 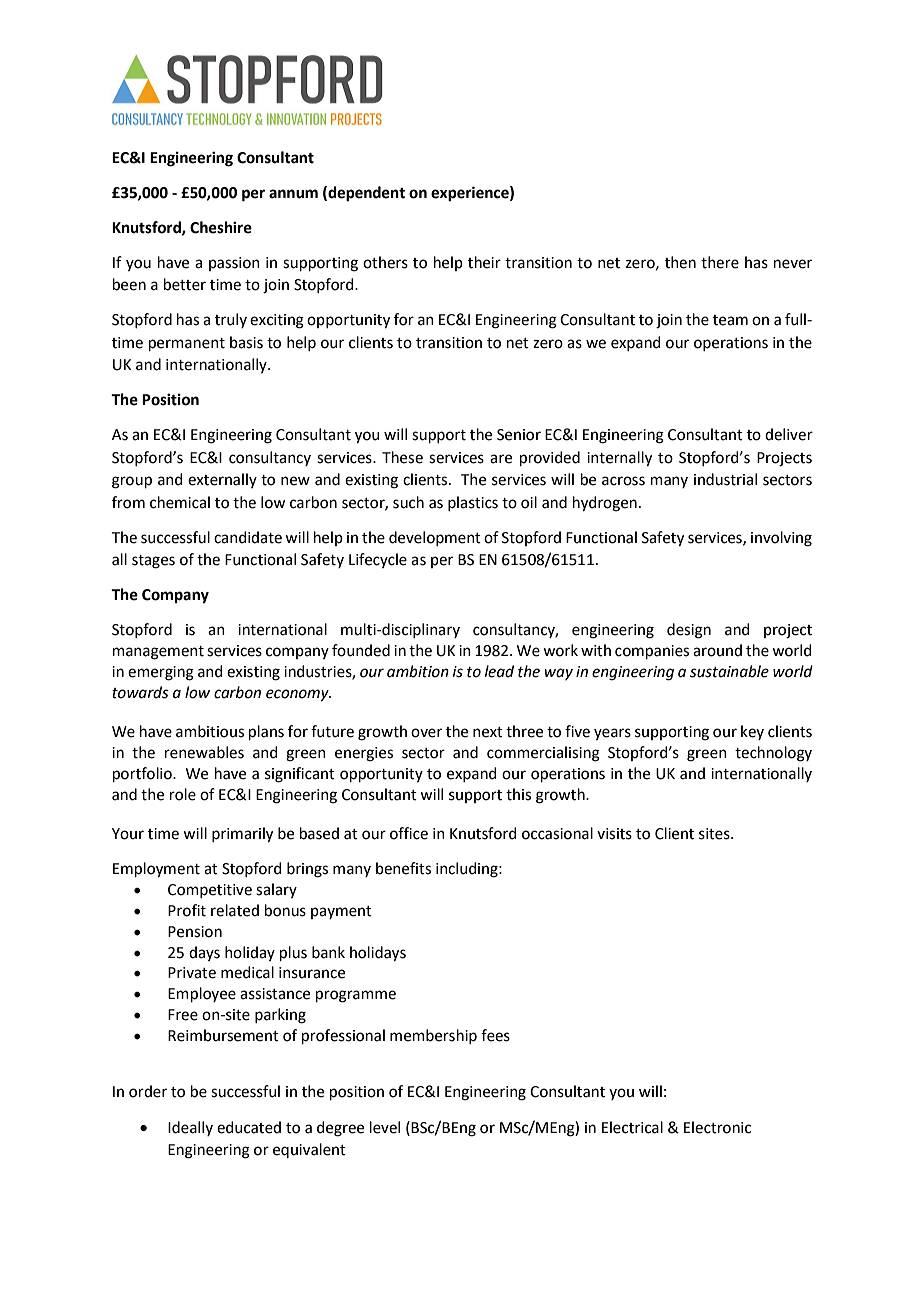 What do you see at coordinates (221, 227) in the screenshot?
I see `Cheshire` at bounding box center [221, 227].
